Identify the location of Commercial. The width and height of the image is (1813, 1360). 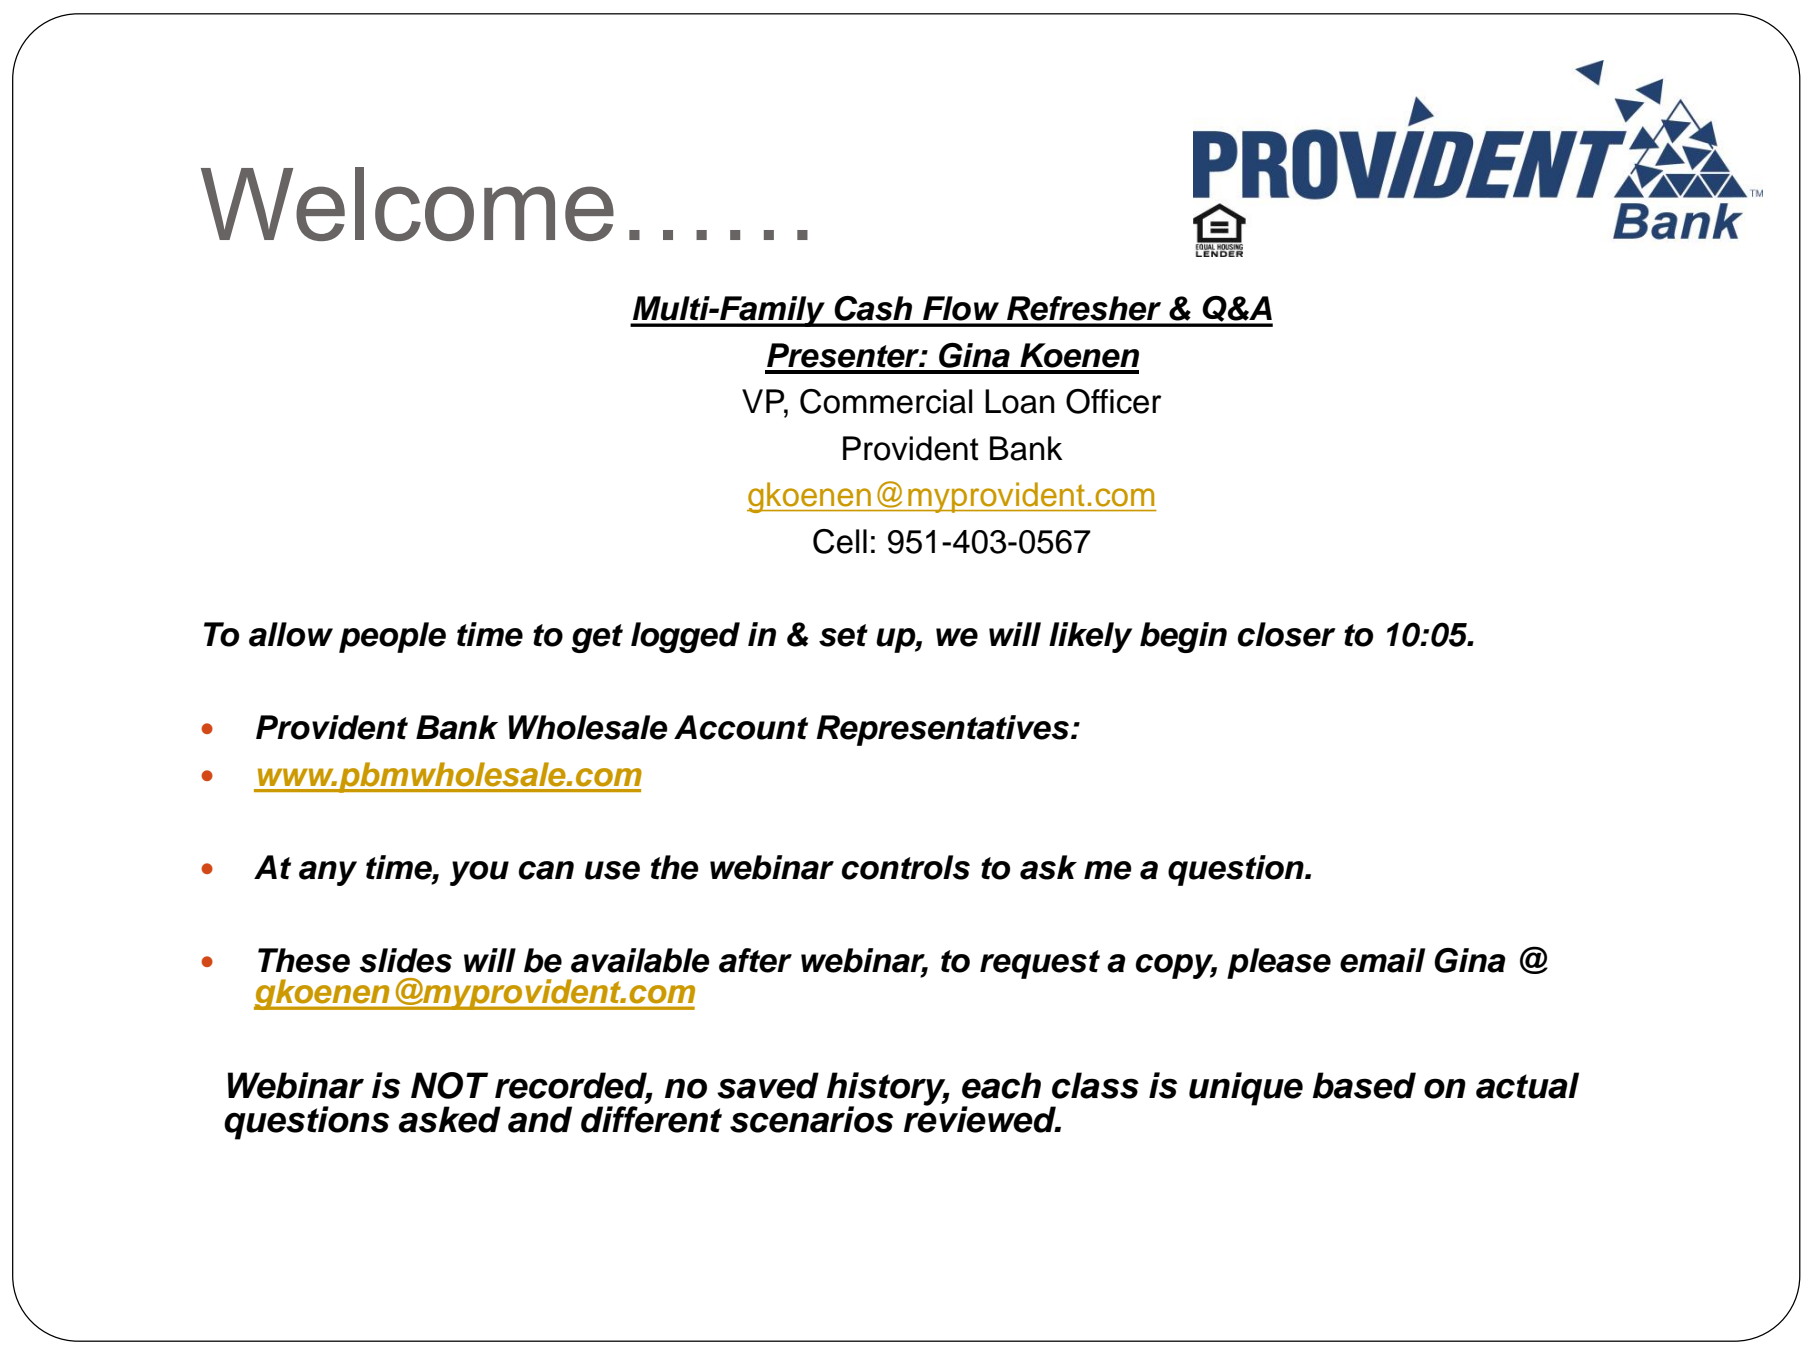
(886, 401).
